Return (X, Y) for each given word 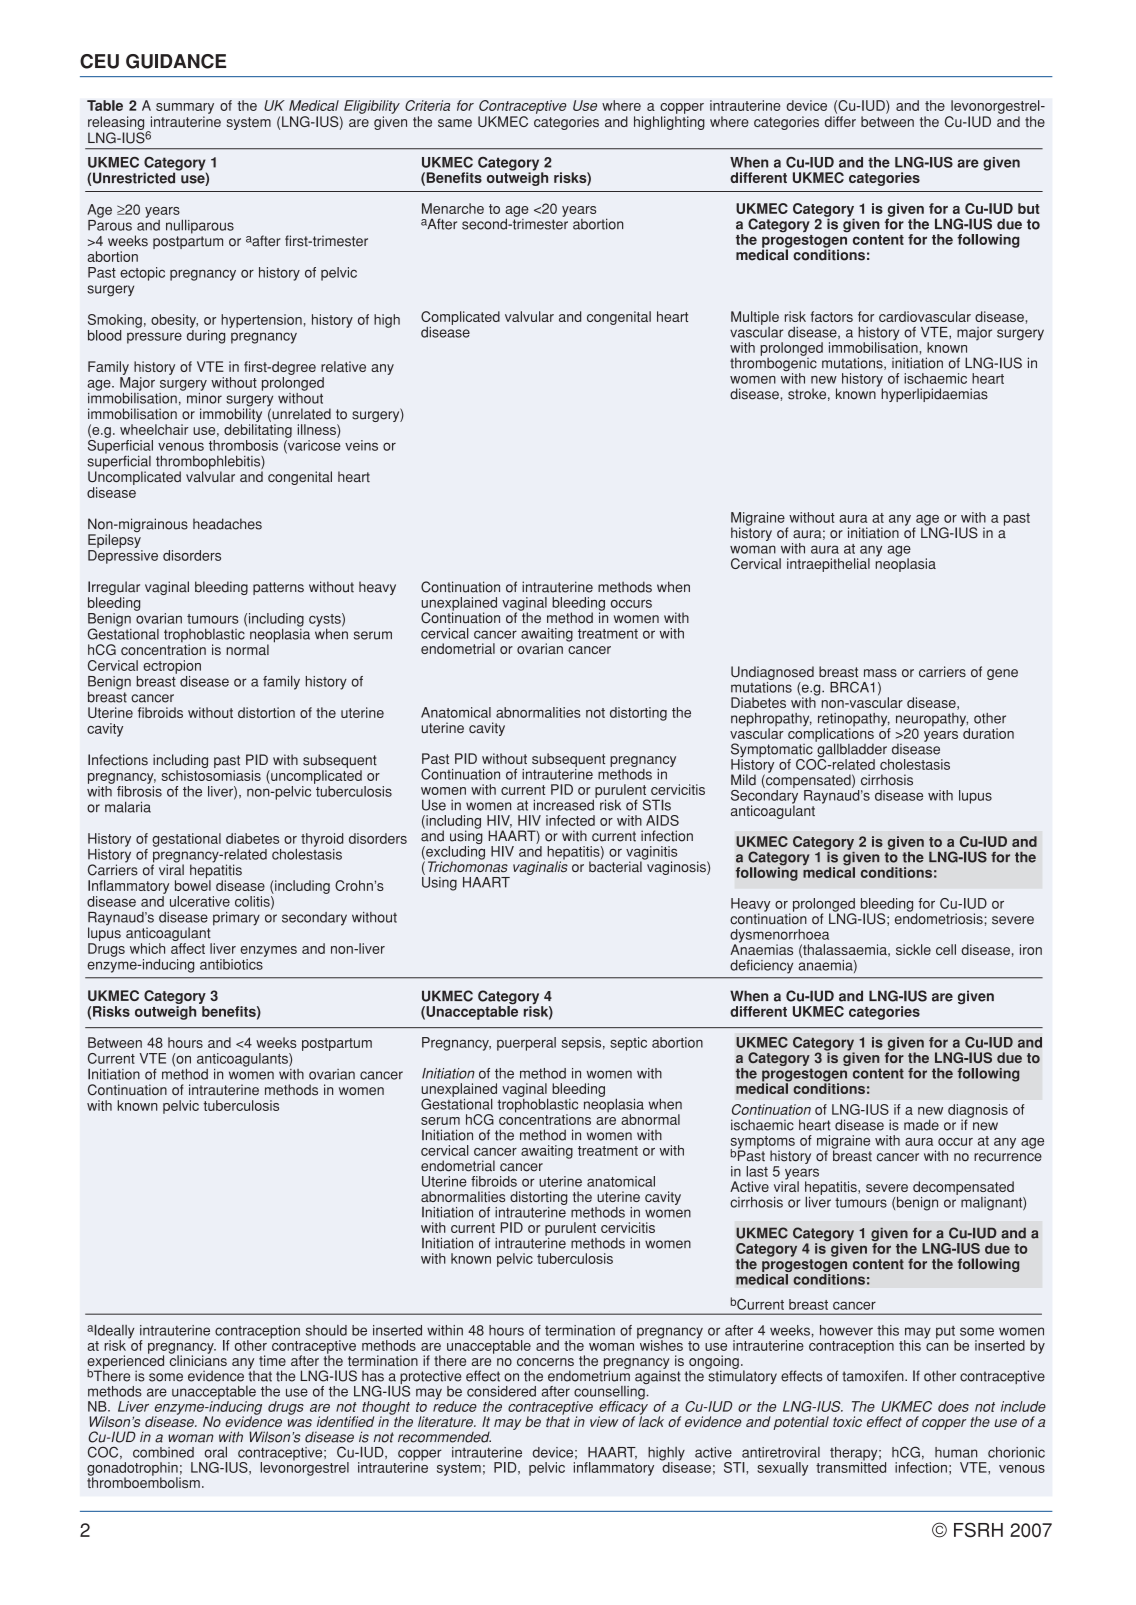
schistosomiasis (211, 775)
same (455, 123)
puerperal (526, 1044)
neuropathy (932, 721)
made (921, 1125)
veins (361, 445)
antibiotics (231, 964)
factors (831, 316)
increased (565, 804)
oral (215, 1452)
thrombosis (243, 445)
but (1029, 208)
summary (185, 108)
